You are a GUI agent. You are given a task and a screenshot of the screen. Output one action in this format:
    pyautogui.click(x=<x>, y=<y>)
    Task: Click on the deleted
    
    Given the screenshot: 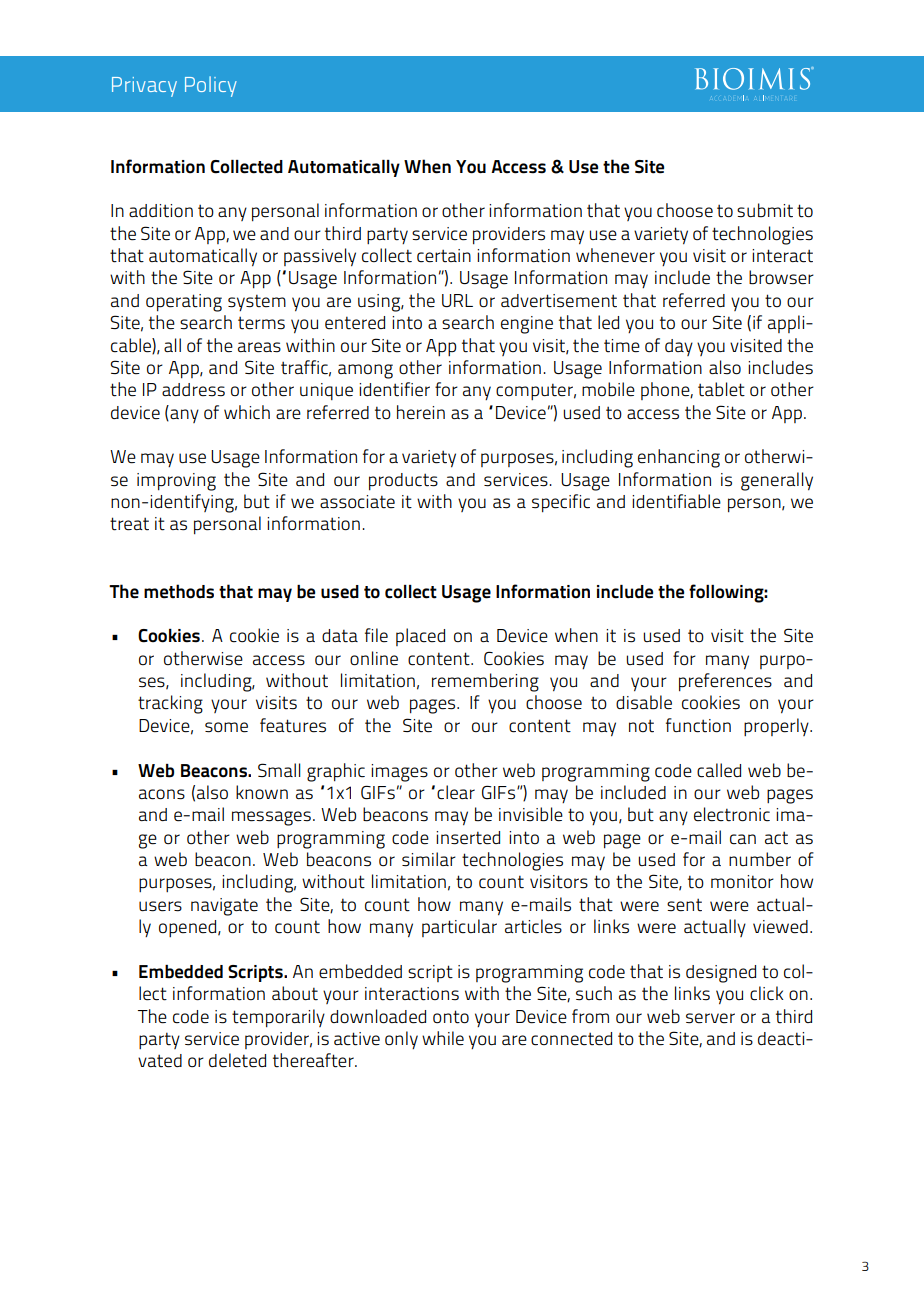 What is the action you would take?
    pyautogui.click(x=237, y=1060)
